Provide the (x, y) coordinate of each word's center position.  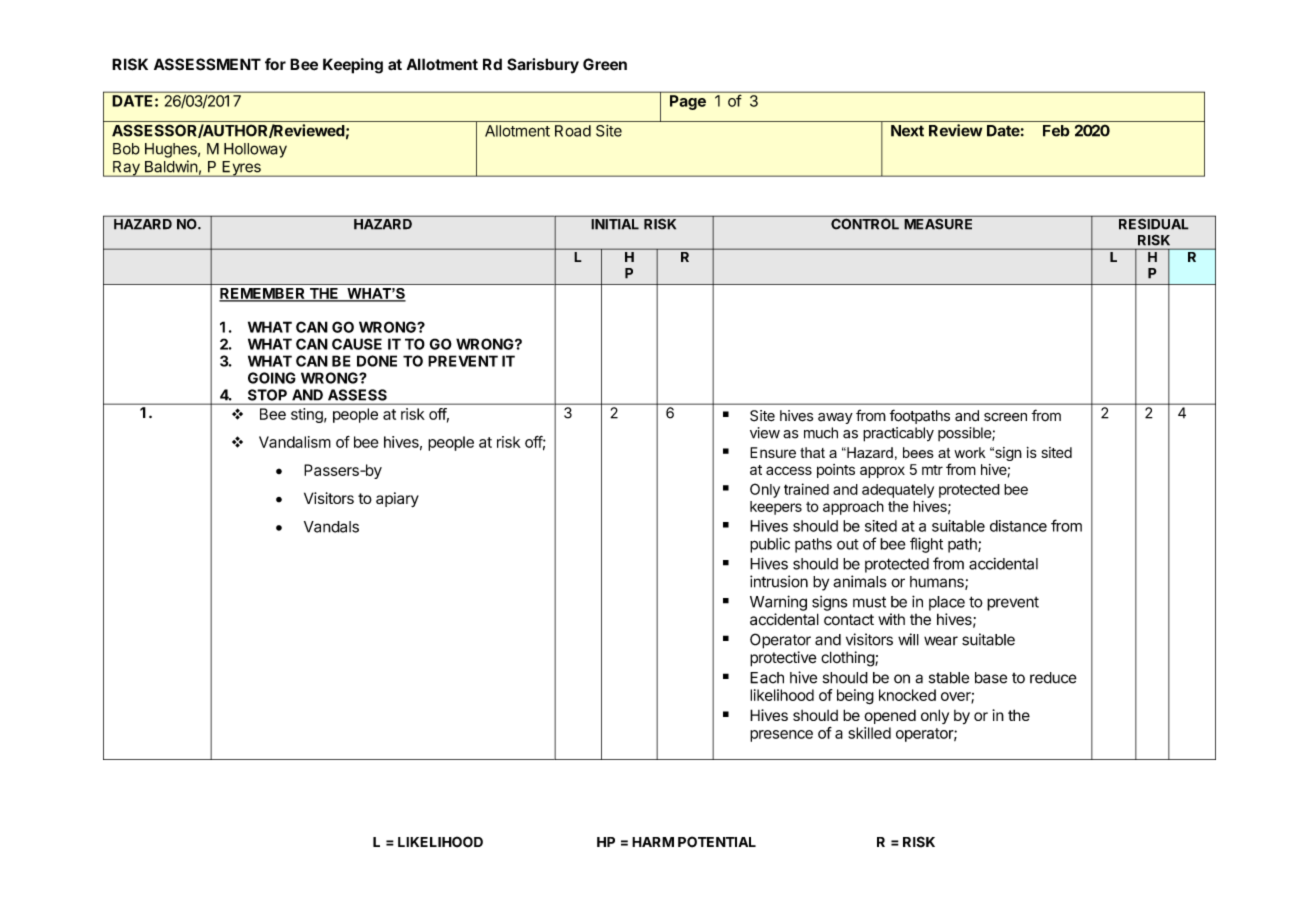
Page (688, 102)
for (275, 64)
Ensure (773, 452)
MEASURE (938, 223)
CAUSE (357, 344)
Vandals (331, 527)
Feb (1056, 131)
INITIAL (615, 224)
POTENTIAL (717, 842)
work (970, 452)
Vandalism (295, 442)
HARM (653, 842)
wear (941, 641)
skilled (869, 733)
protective (783, 659)
